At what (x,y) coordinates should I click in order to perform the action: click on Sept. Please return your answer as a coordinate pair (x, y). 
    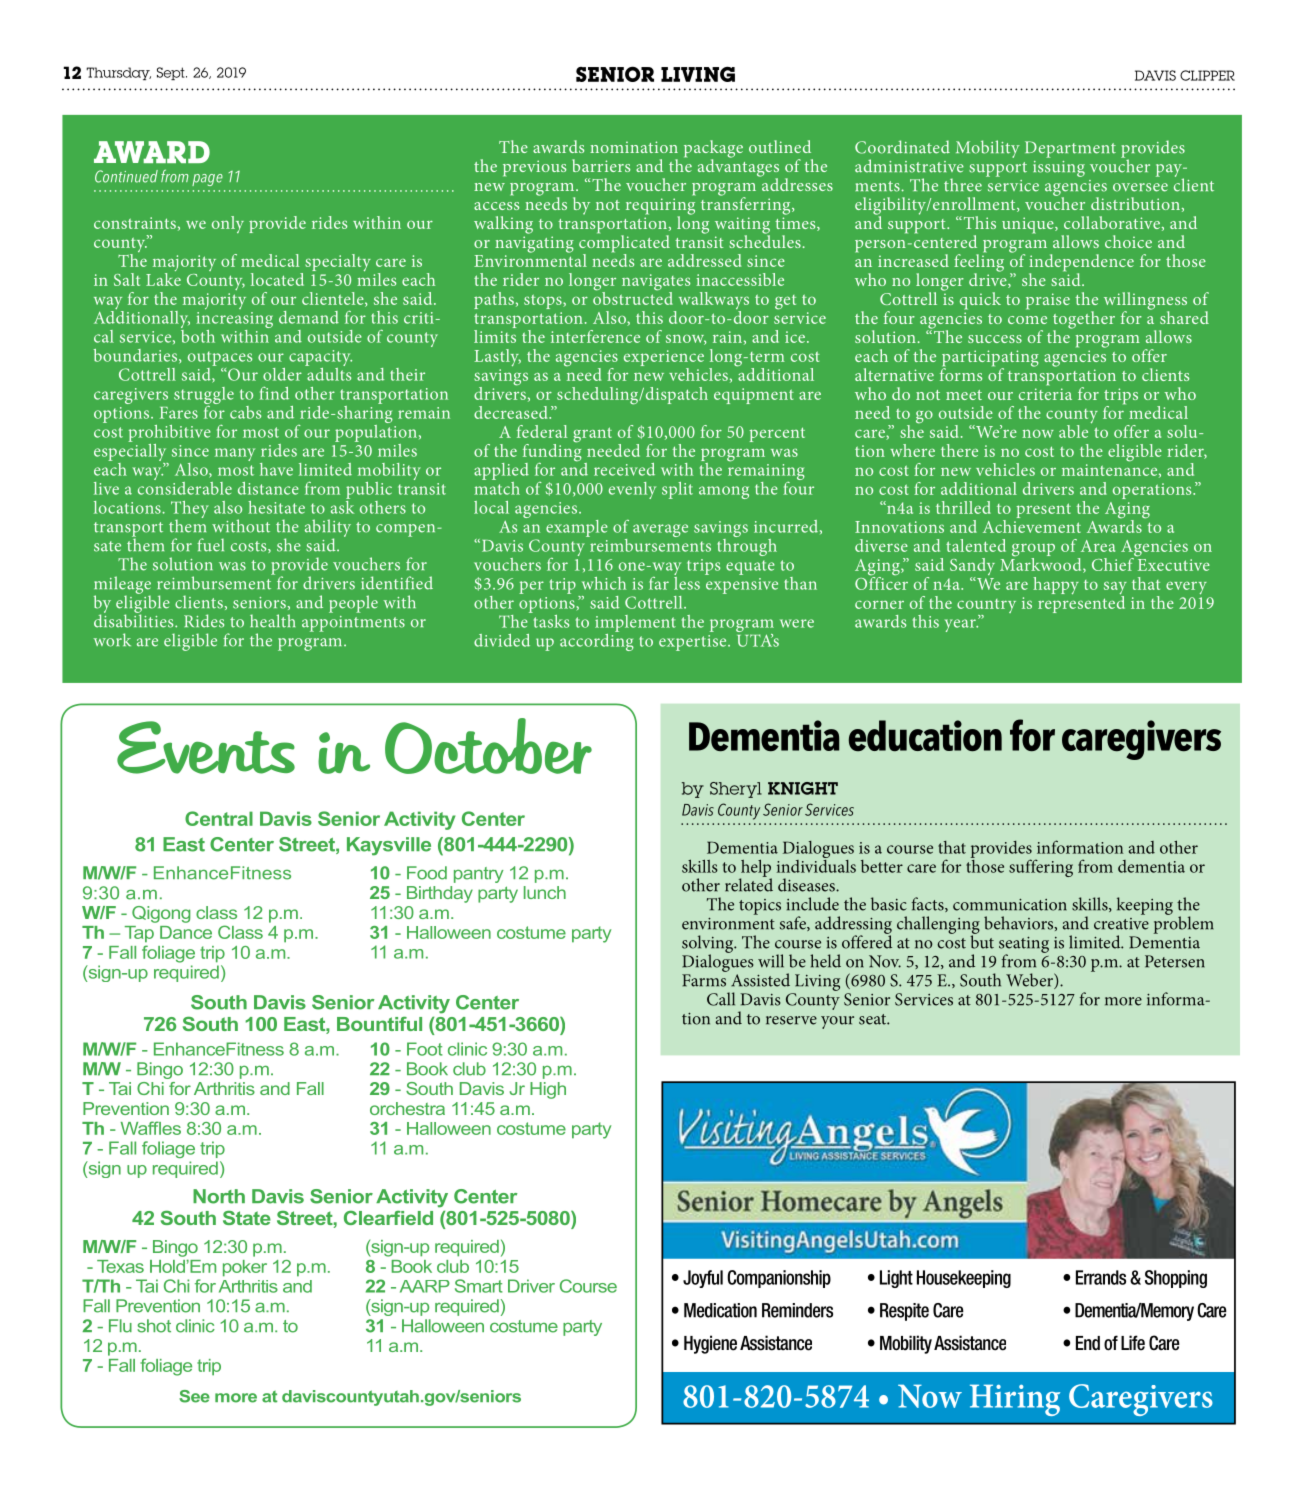
    Looking at the image, I should click on (172, 73).
